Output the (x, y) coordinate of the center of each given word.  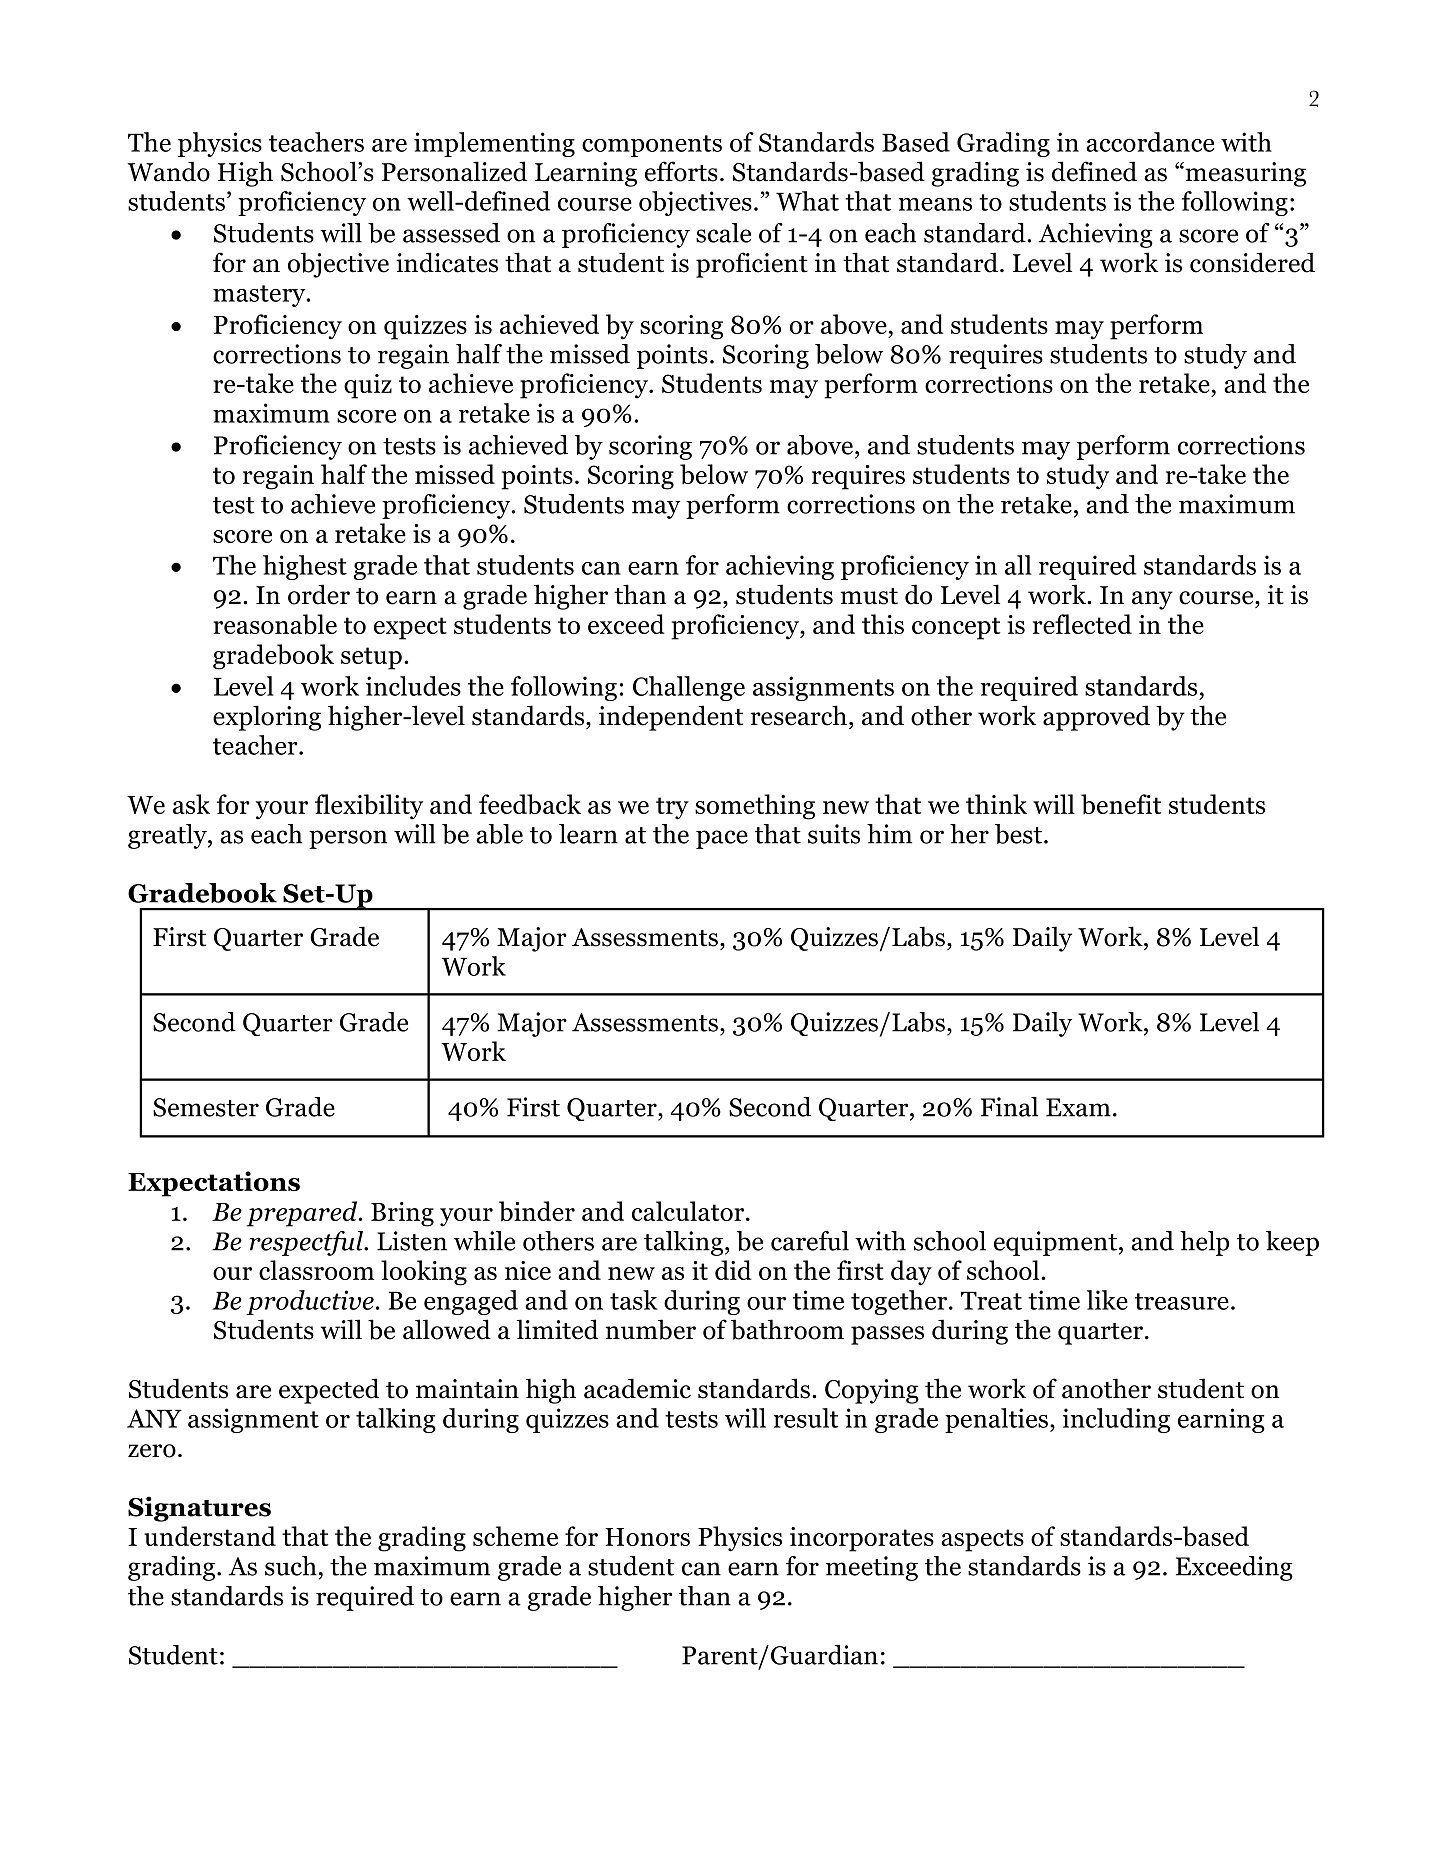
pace (722, 839)
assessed (451, 233)
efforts (681, 171)
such (291, 1566)
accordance (1150, 142)
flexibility (369, 807)
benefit (1121, 804)
